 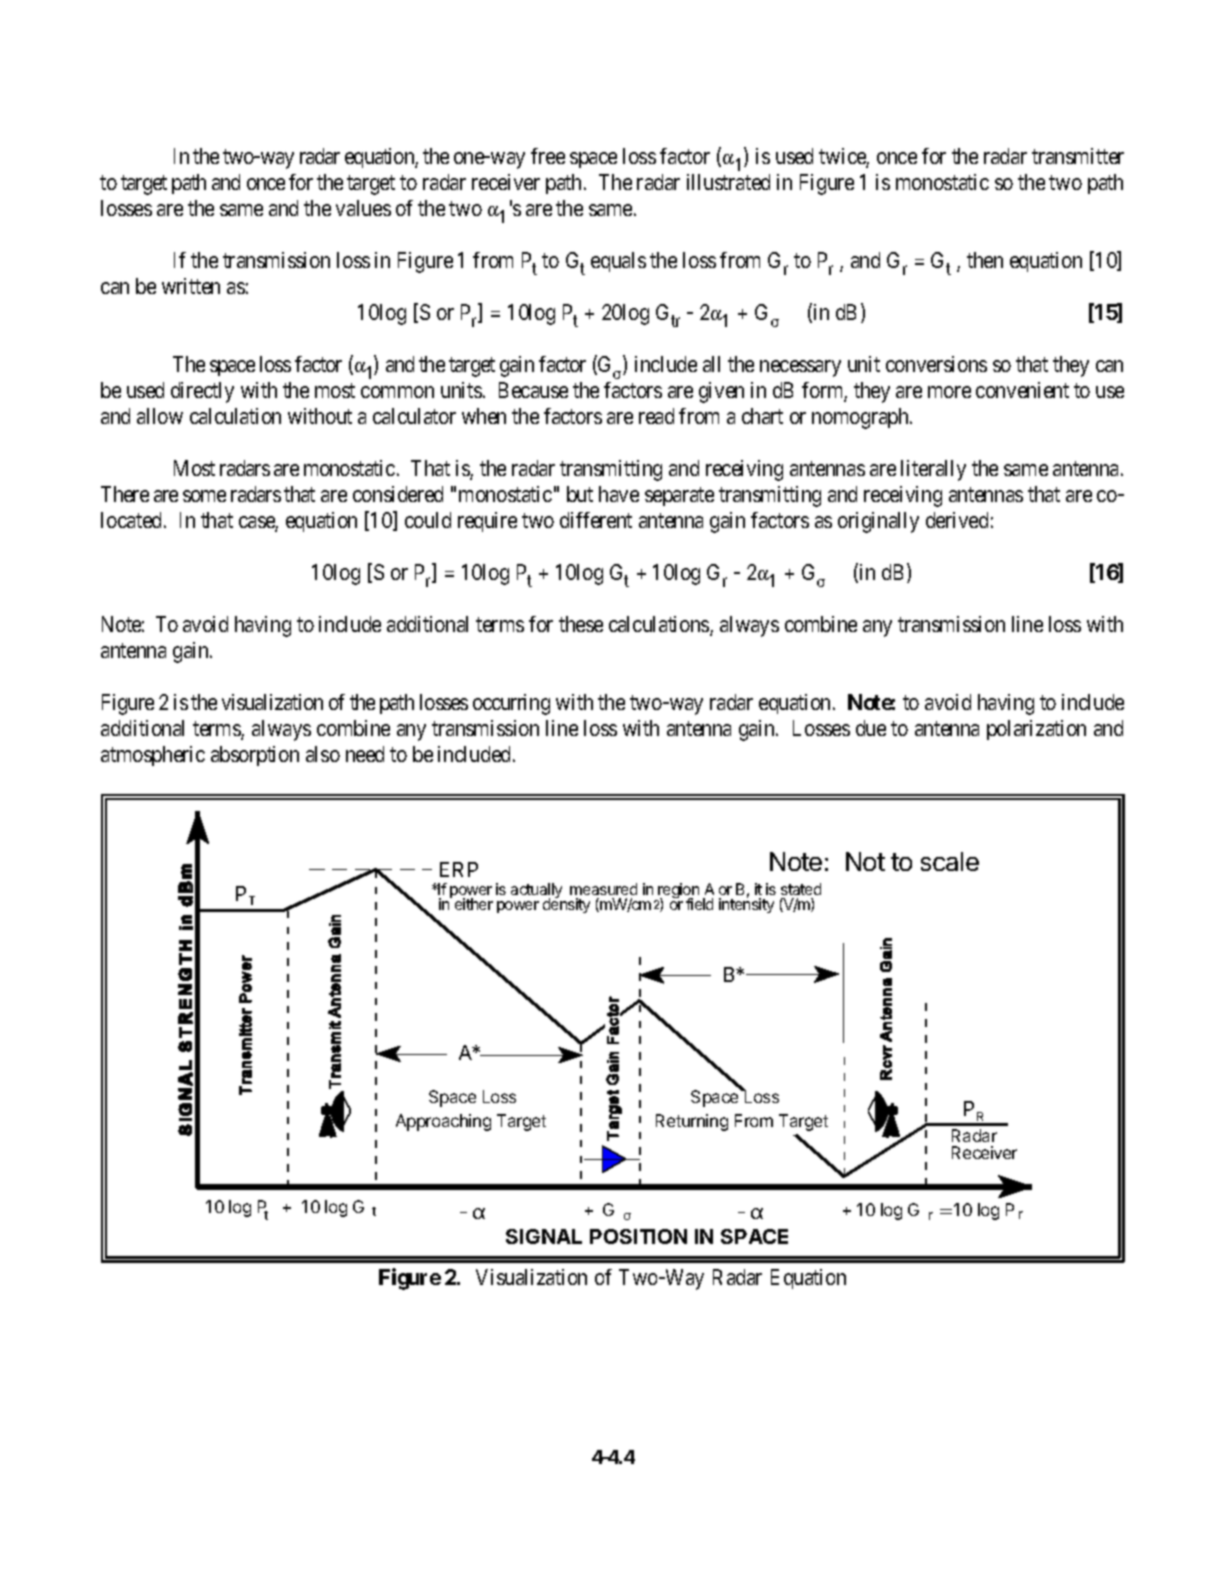 What do you see at coordinates (363, 208) in the screenshot?
I see `values` at bounding box center [363, 208].
